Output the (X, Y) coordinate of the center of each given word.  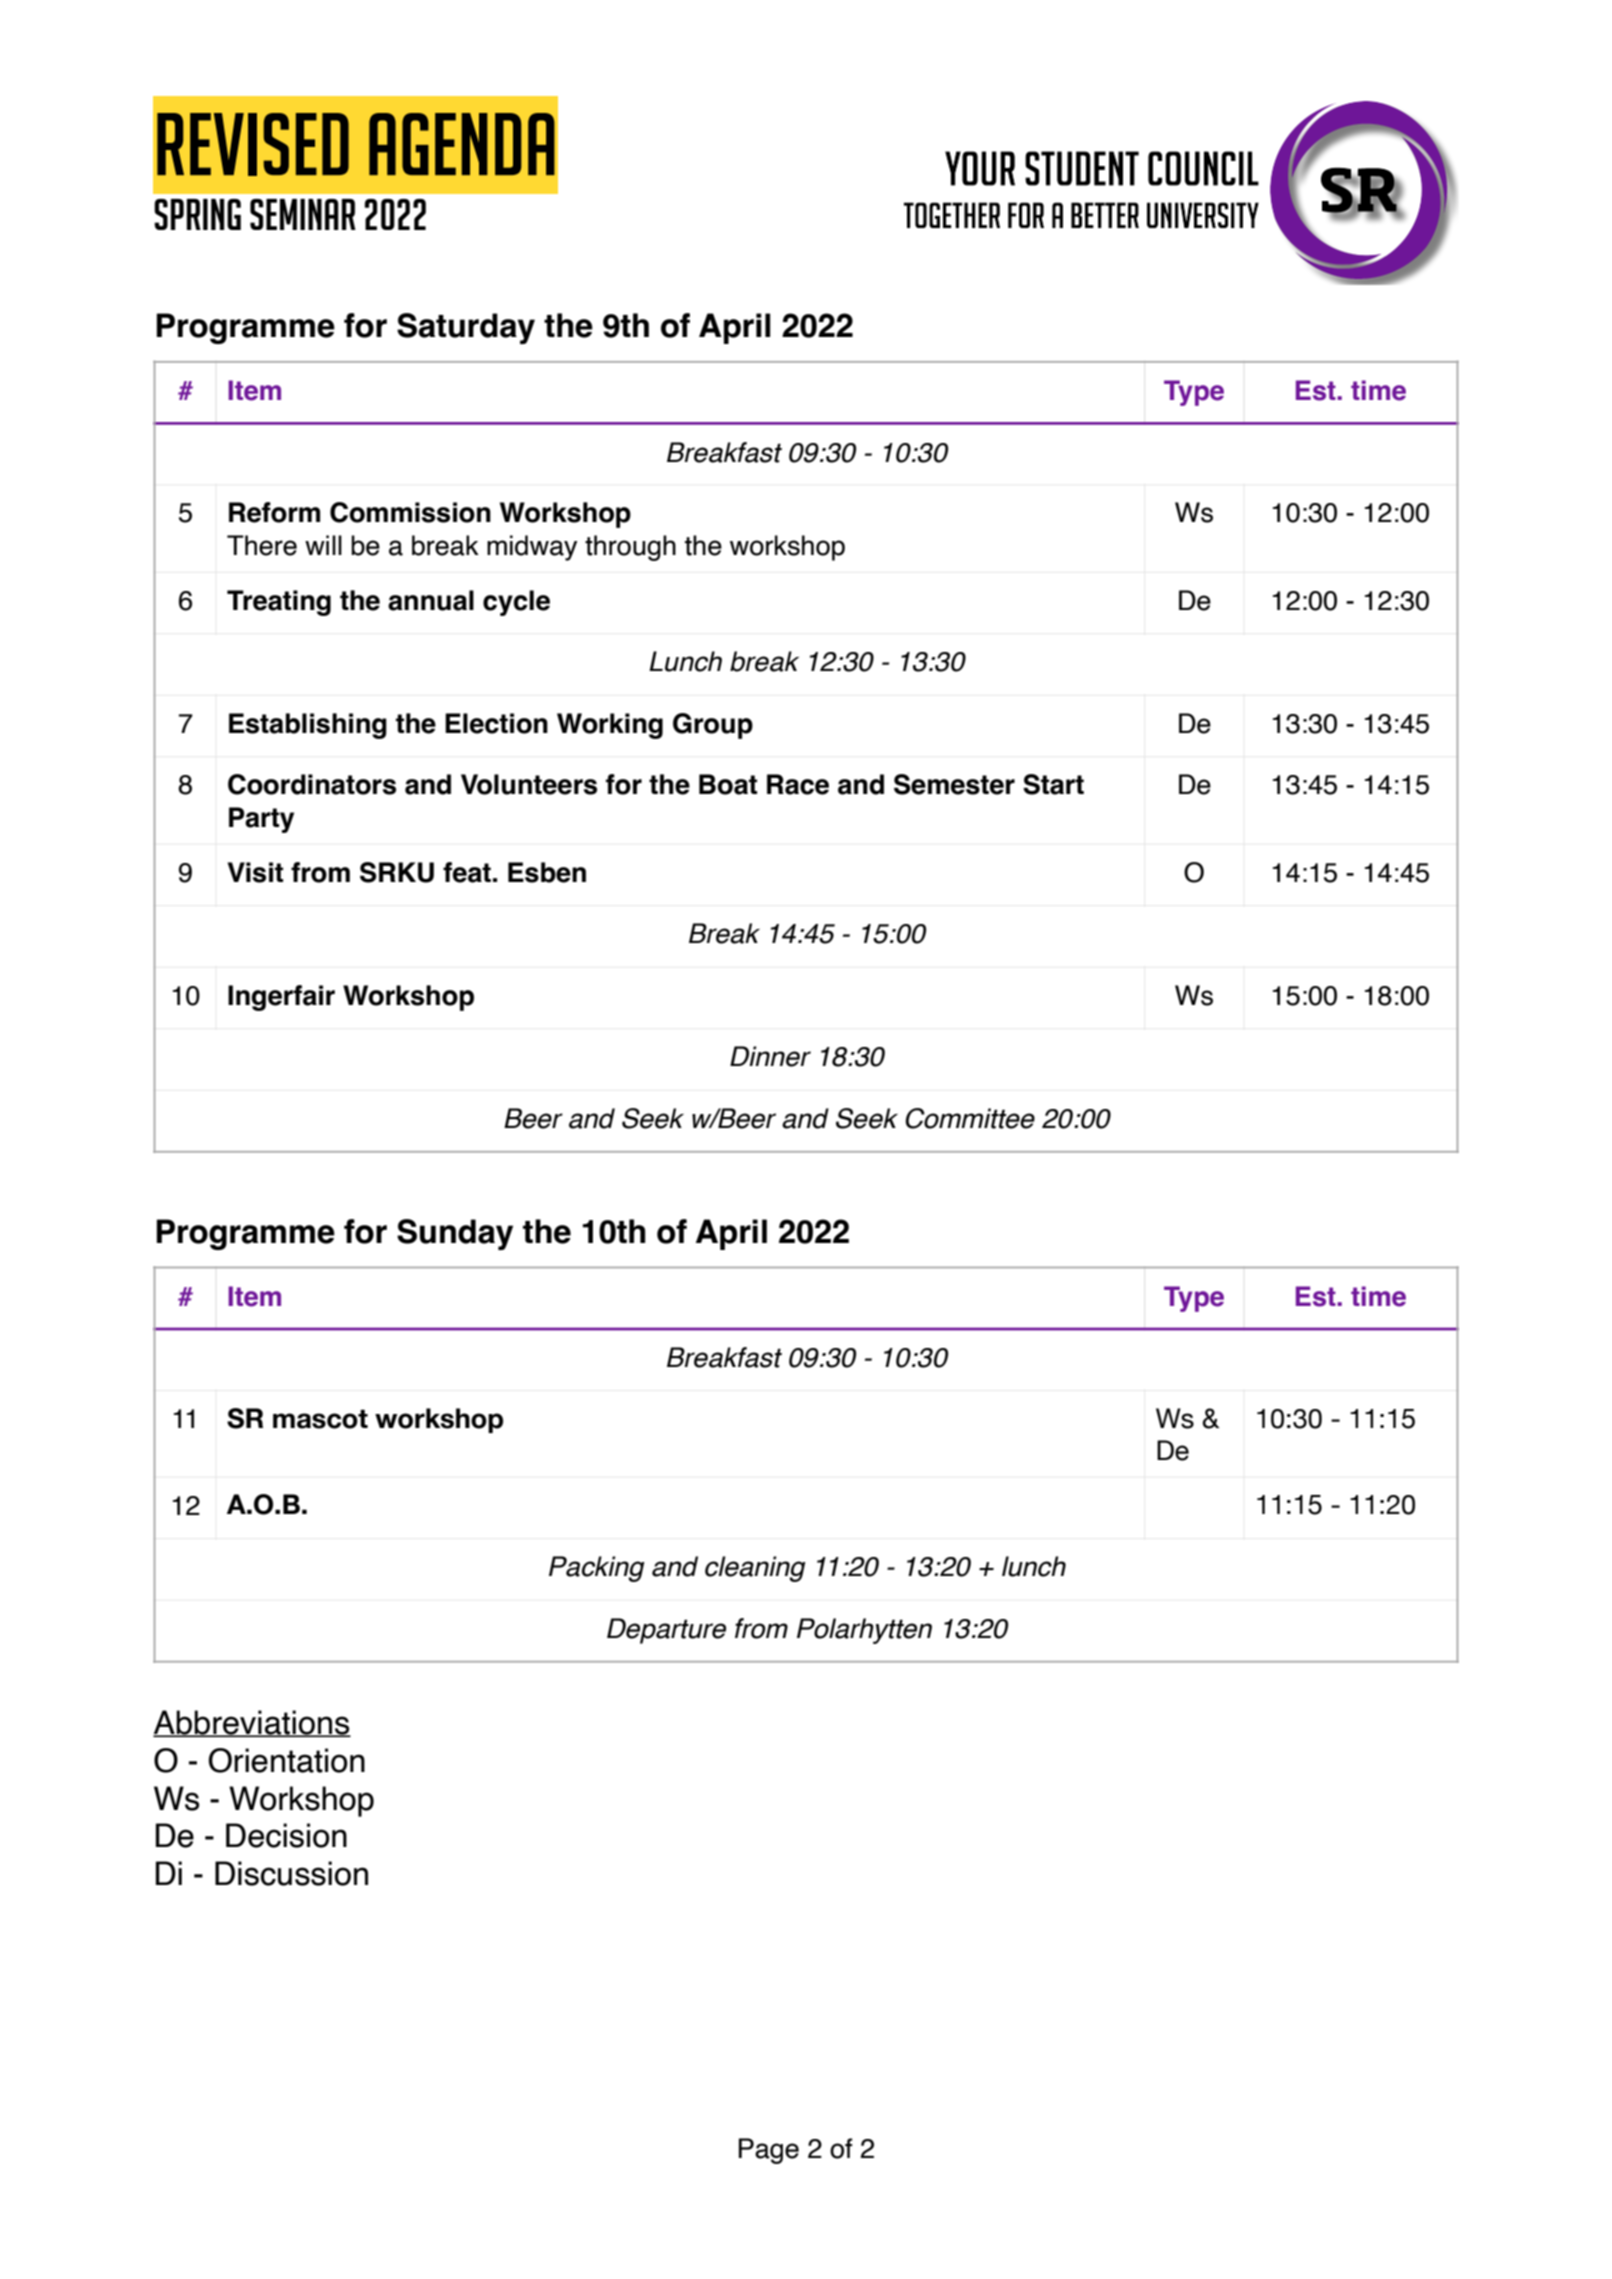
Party (261, 820)
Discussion (291, 1873)
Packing (597, 1569)
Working (610, 726)
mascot (320, 1419)
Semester (954, 784)
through (630, 548)
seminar (303, 214)
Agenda (462, 144)
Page (769, 2151)
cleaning (755, 1569)
